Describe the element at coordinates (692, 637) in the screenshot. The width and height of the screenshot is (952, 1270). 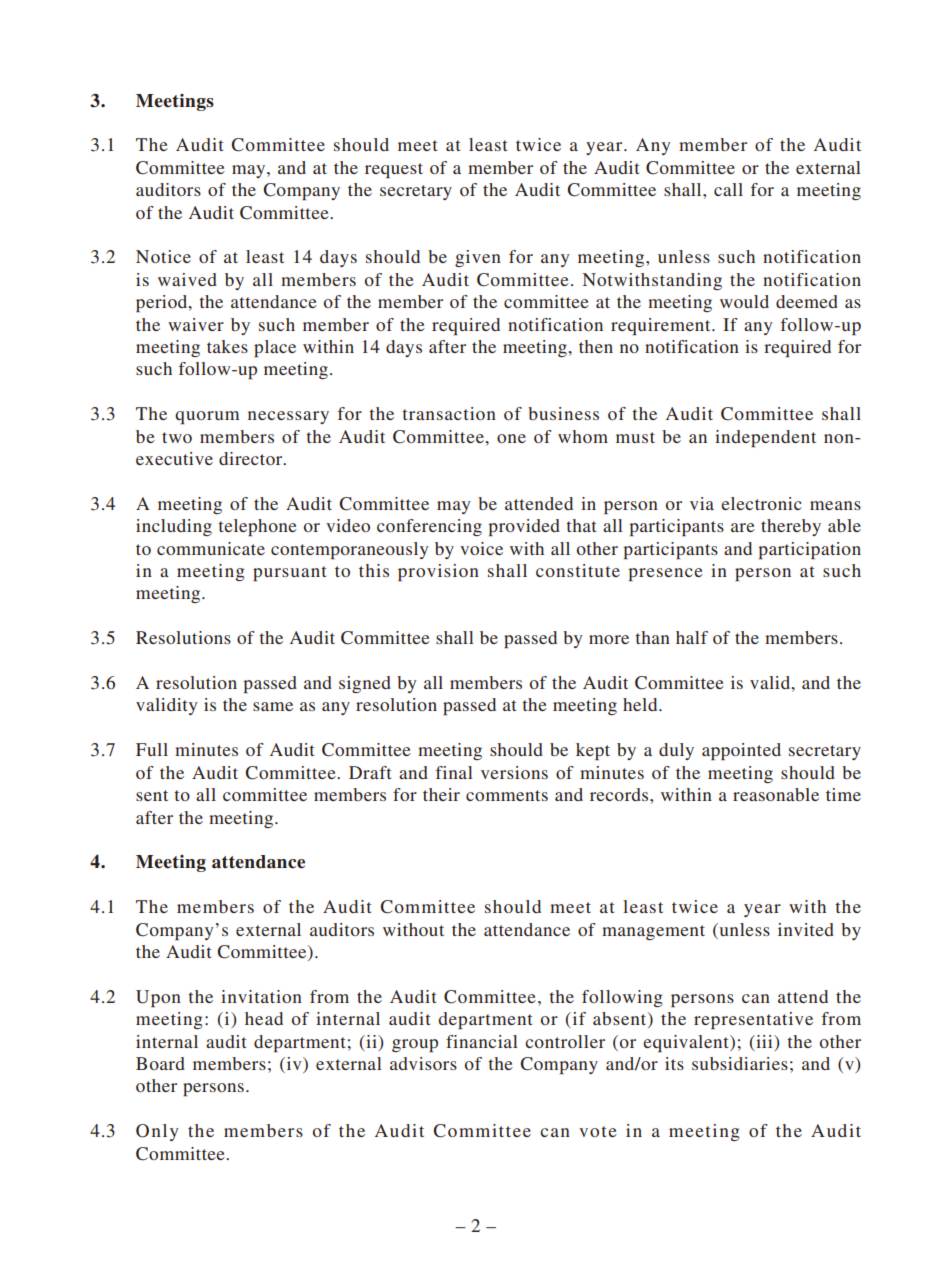
I see `half` at that location.
